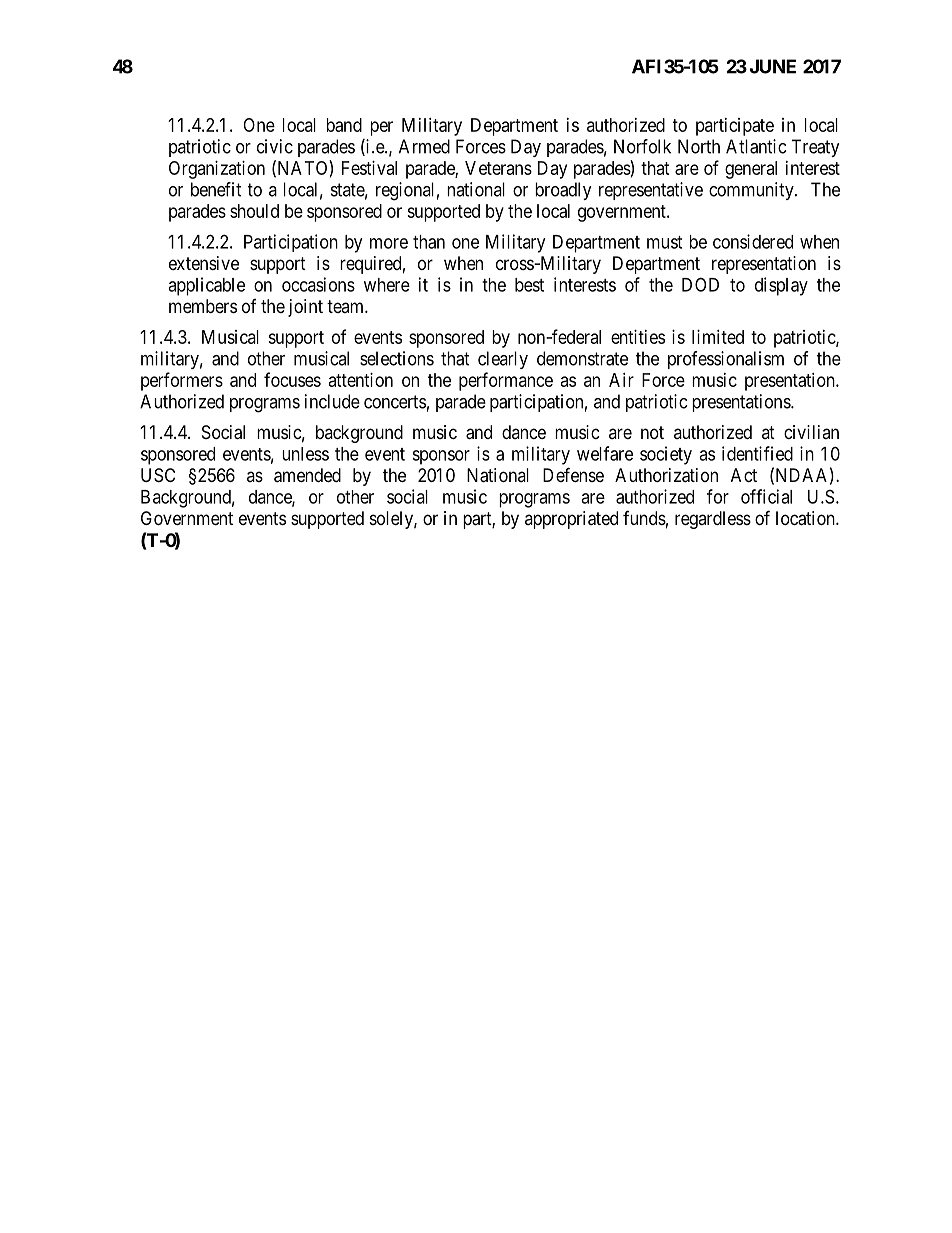  Describe the element at coordinates (766, 496) in the screenshot. I see `official` at that location.
